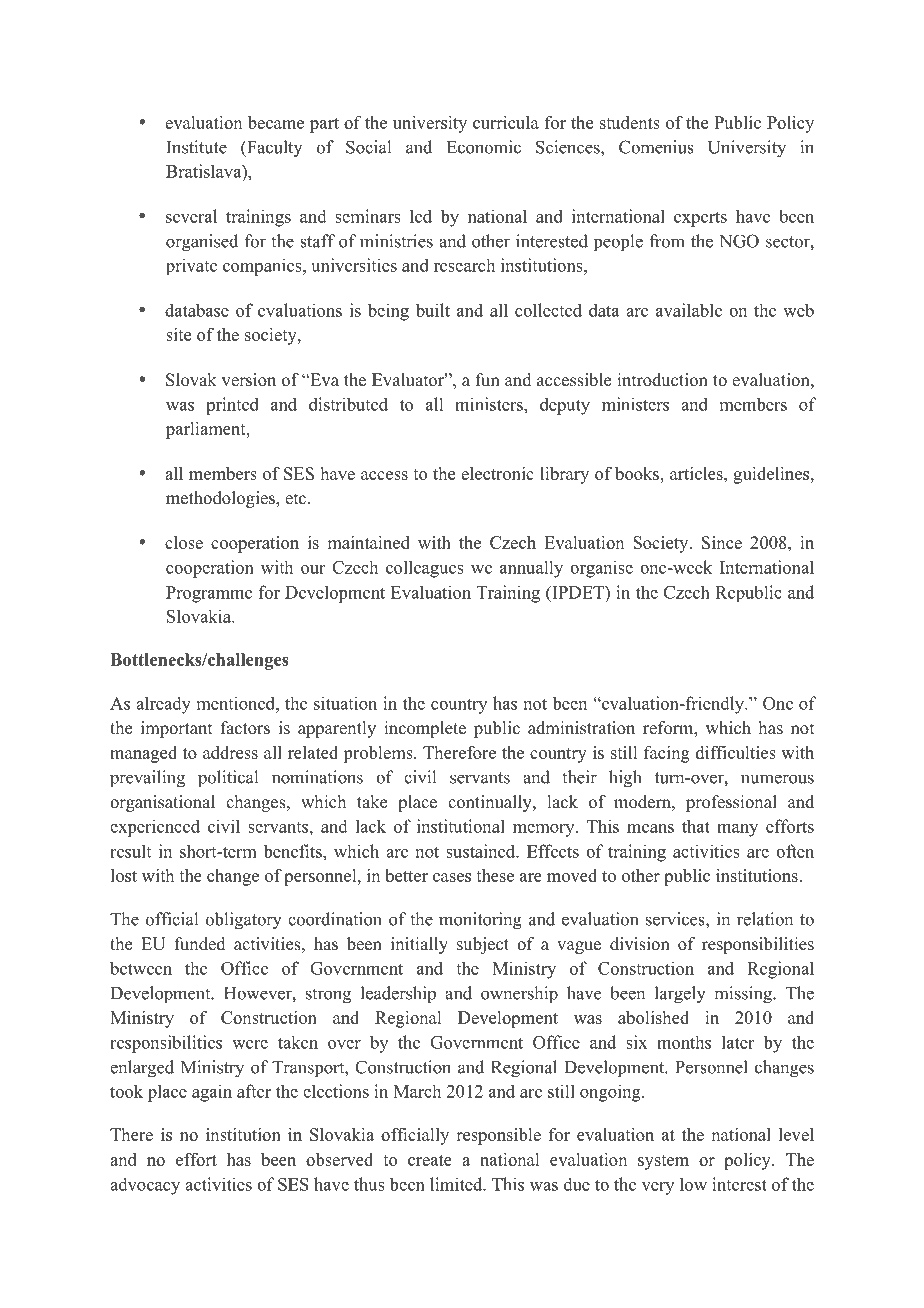 This screenshot has width=924, height=1308. Describe the element at coordinates (744, 995) in the screenshot. I see `missing` at that location.
